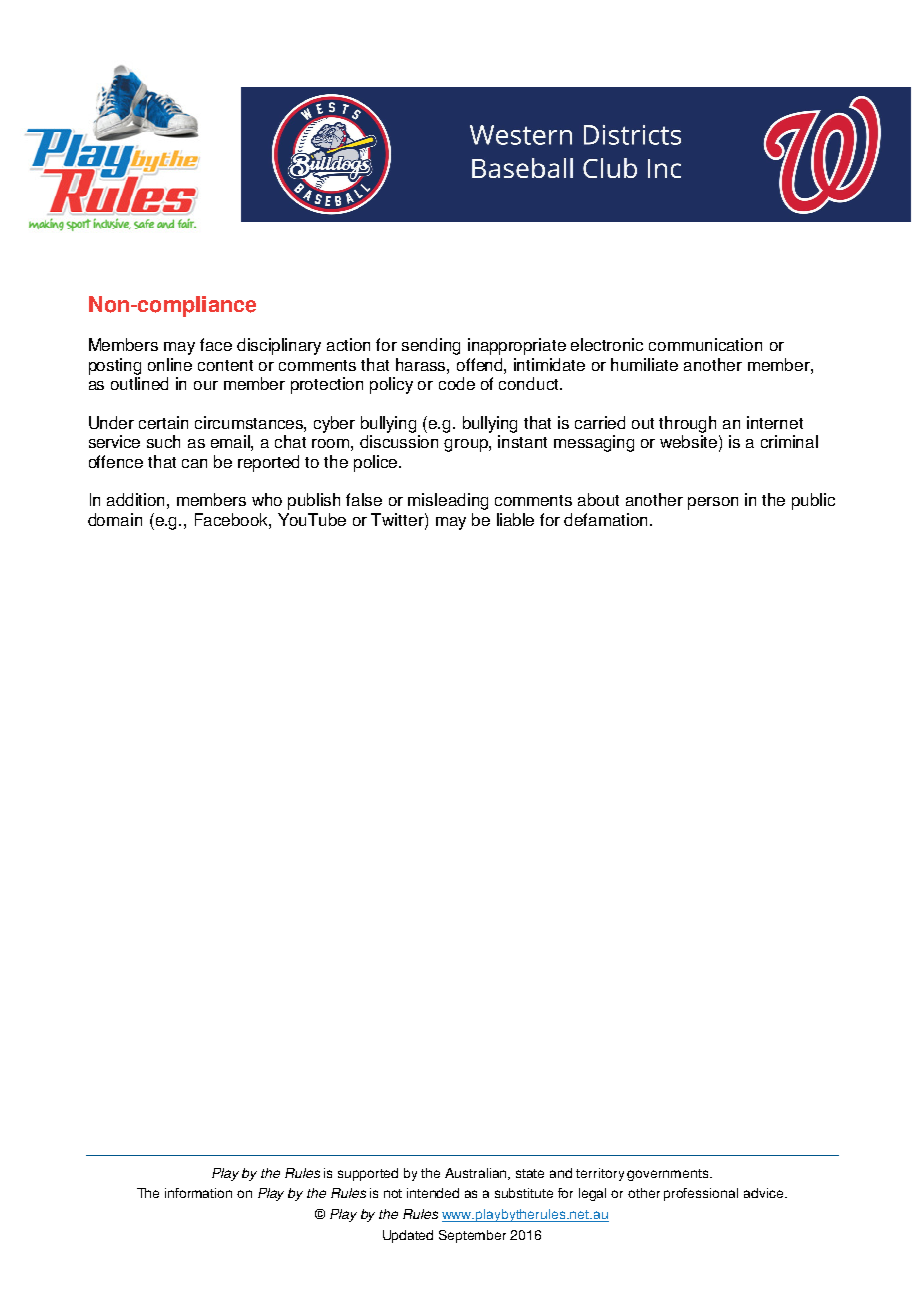  I want to click on communication, so click(705, 344).
